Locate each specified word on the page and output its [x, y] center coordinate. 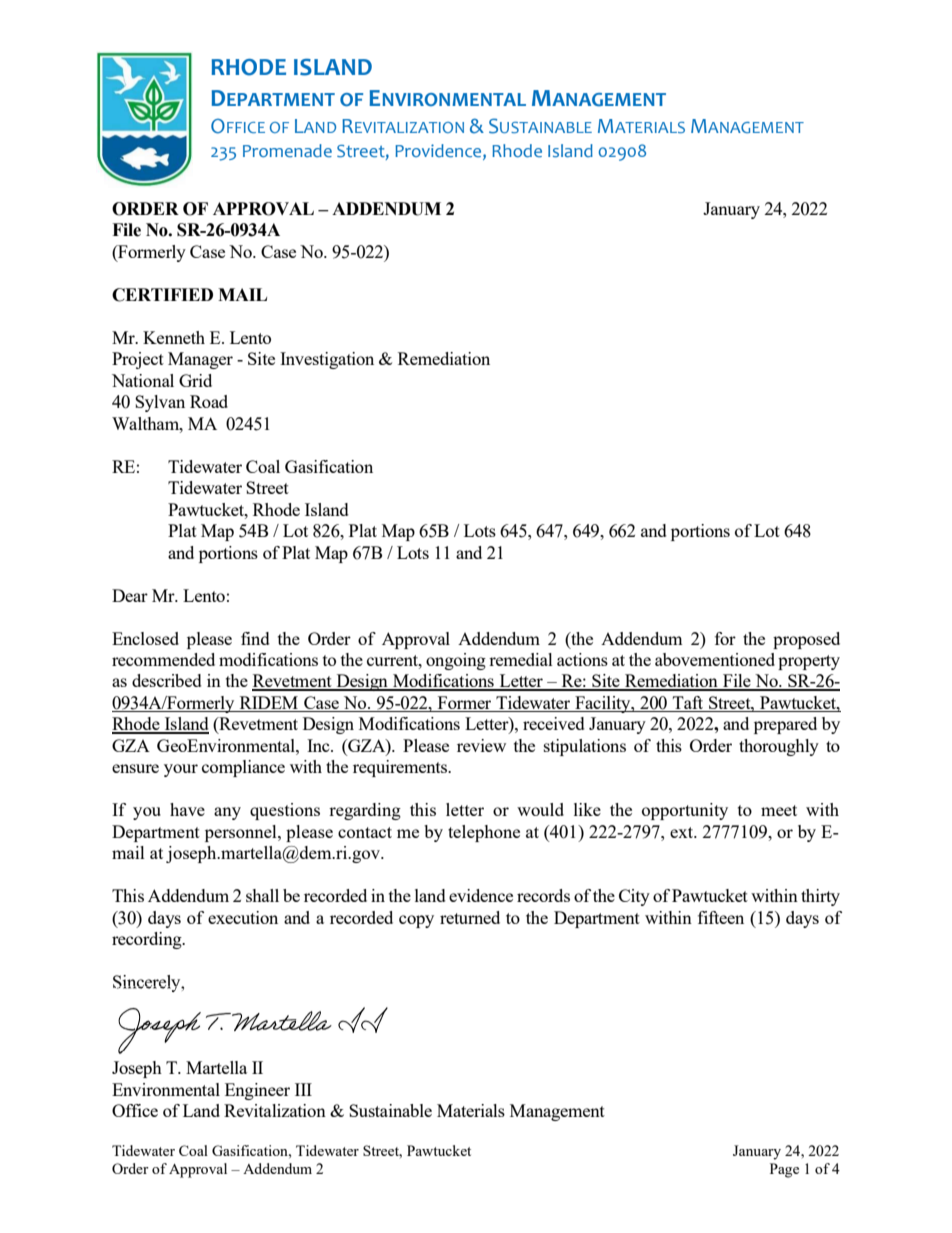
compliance [243, 768]
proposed [806, 640]
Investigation [327, 360]
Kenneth [174, 337]
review [481, 745]
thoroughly [779, 747]
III [303, 1089]
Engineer [257, 1091]
